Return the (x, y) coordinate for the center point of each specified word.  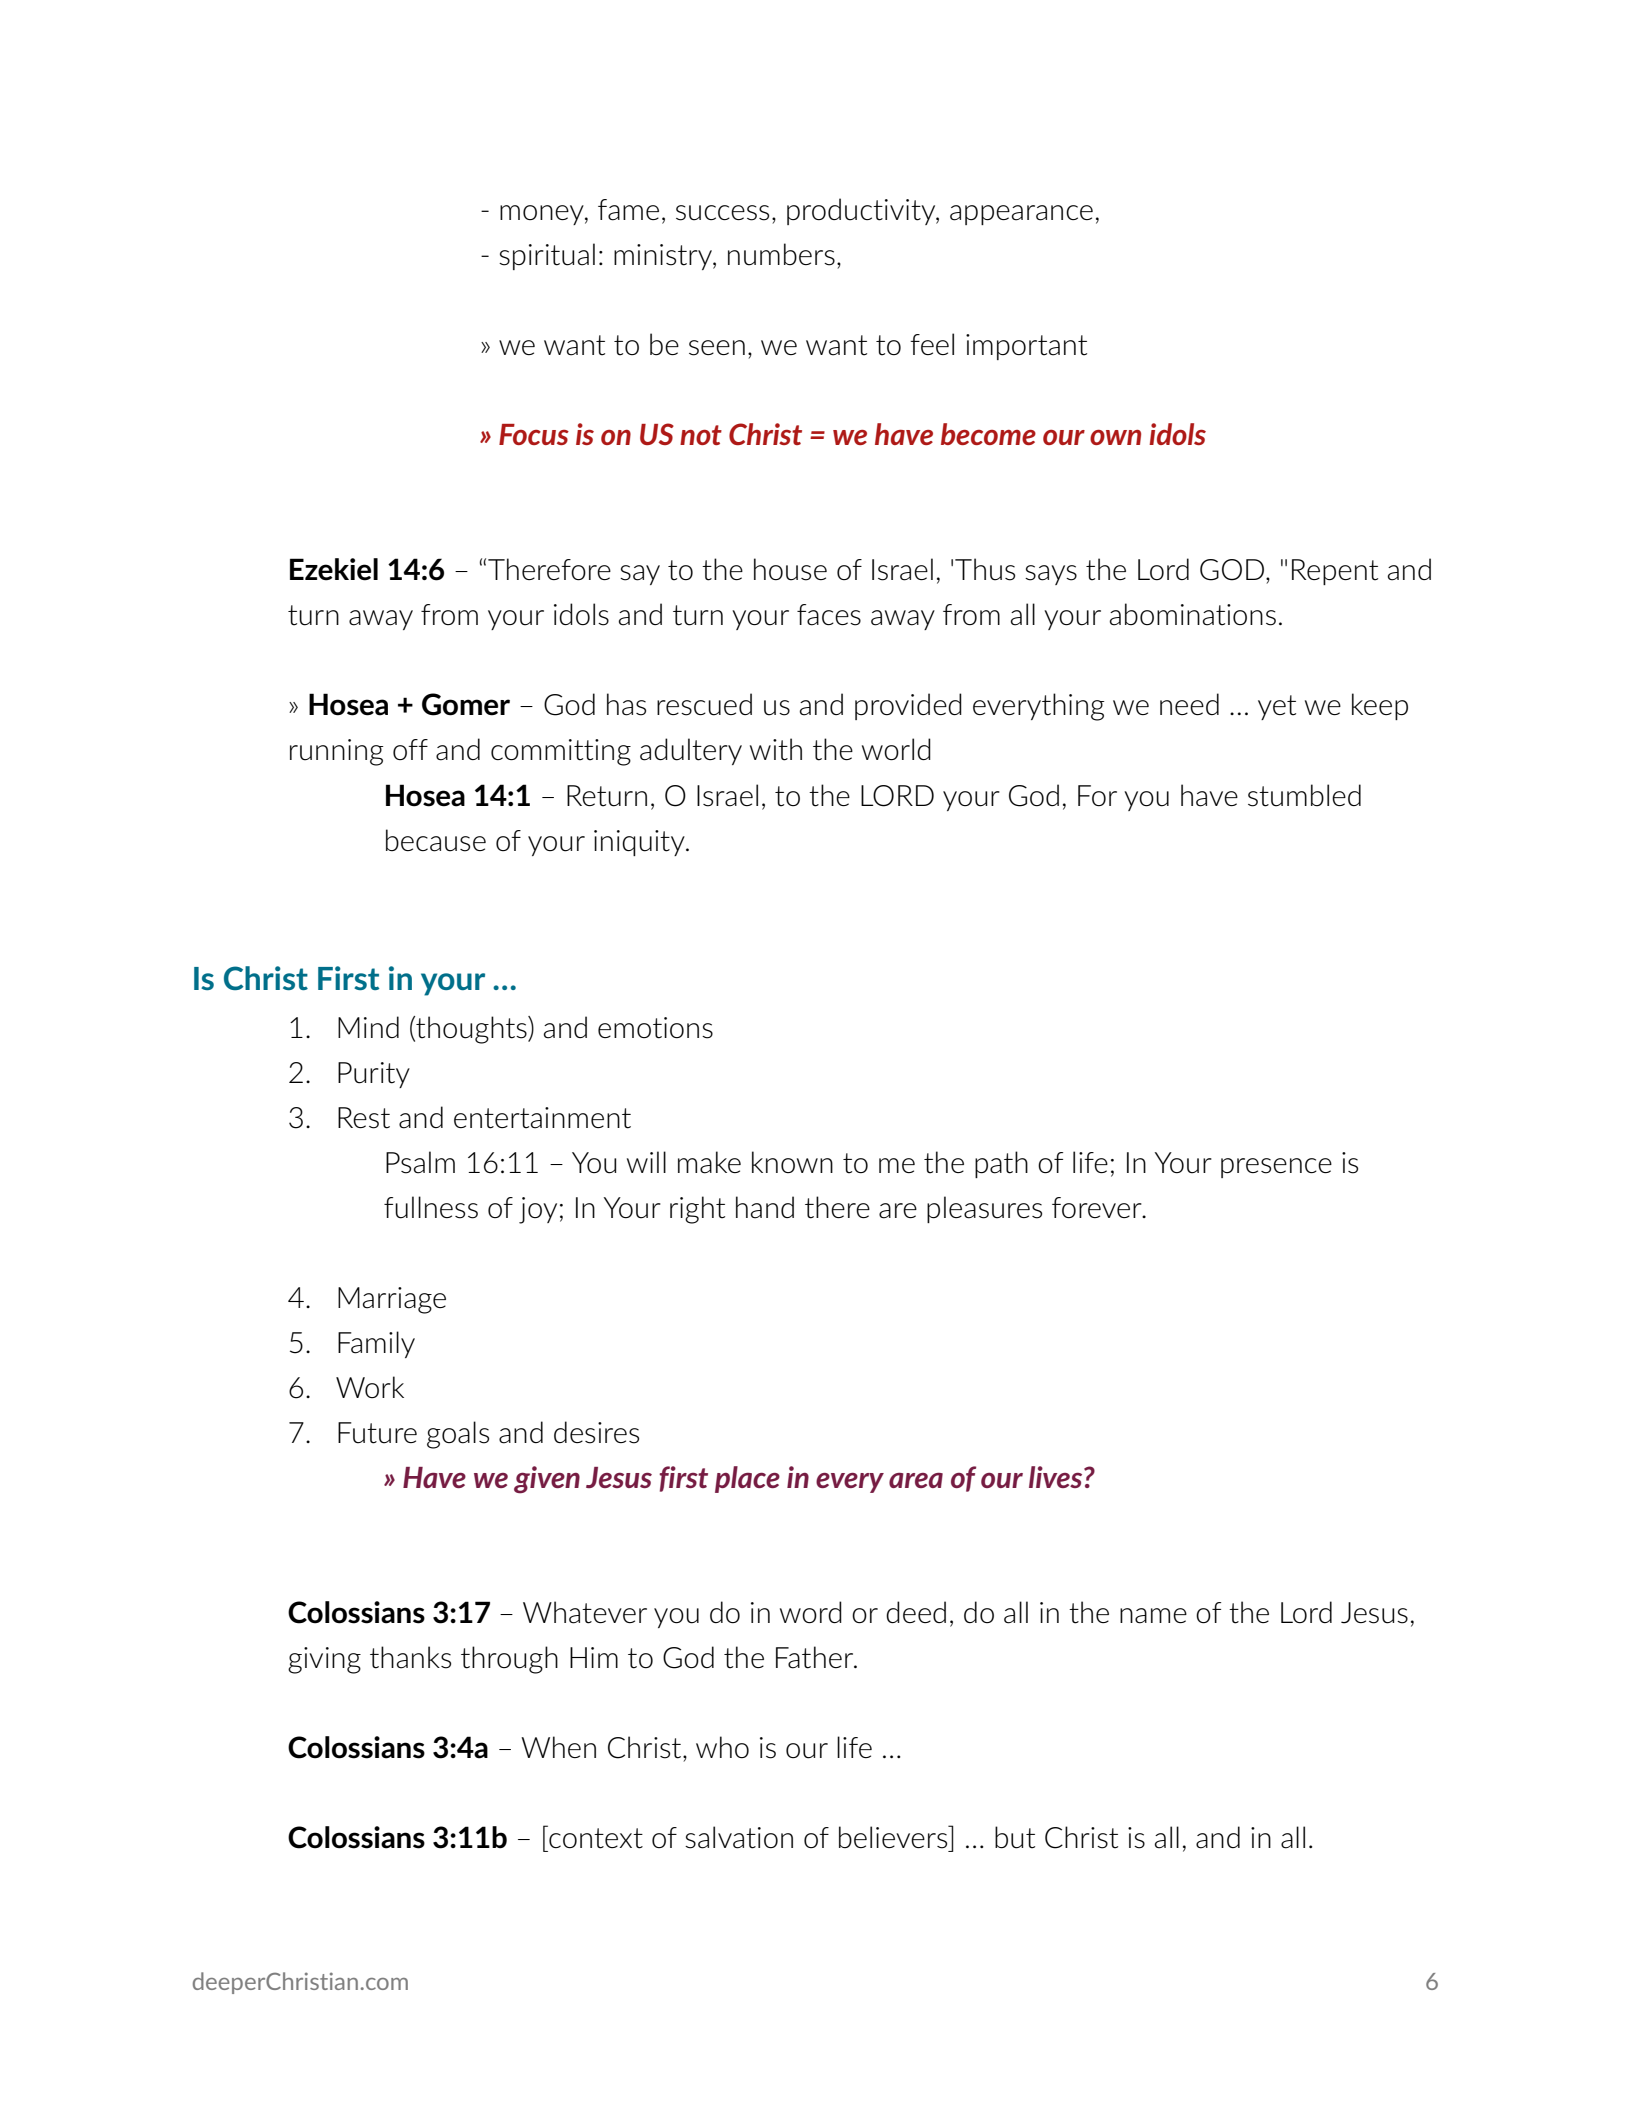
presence (1276, 1168)
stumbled (1304, 795)
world (896, 749)
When (558, 1747)
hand (765, 1207)
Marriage (392, 1300)
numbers (781, 254)
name (1153, 1616)
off (410, 749)
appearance (1021, 215)
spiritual (547, 256)
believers (894, 1837)
